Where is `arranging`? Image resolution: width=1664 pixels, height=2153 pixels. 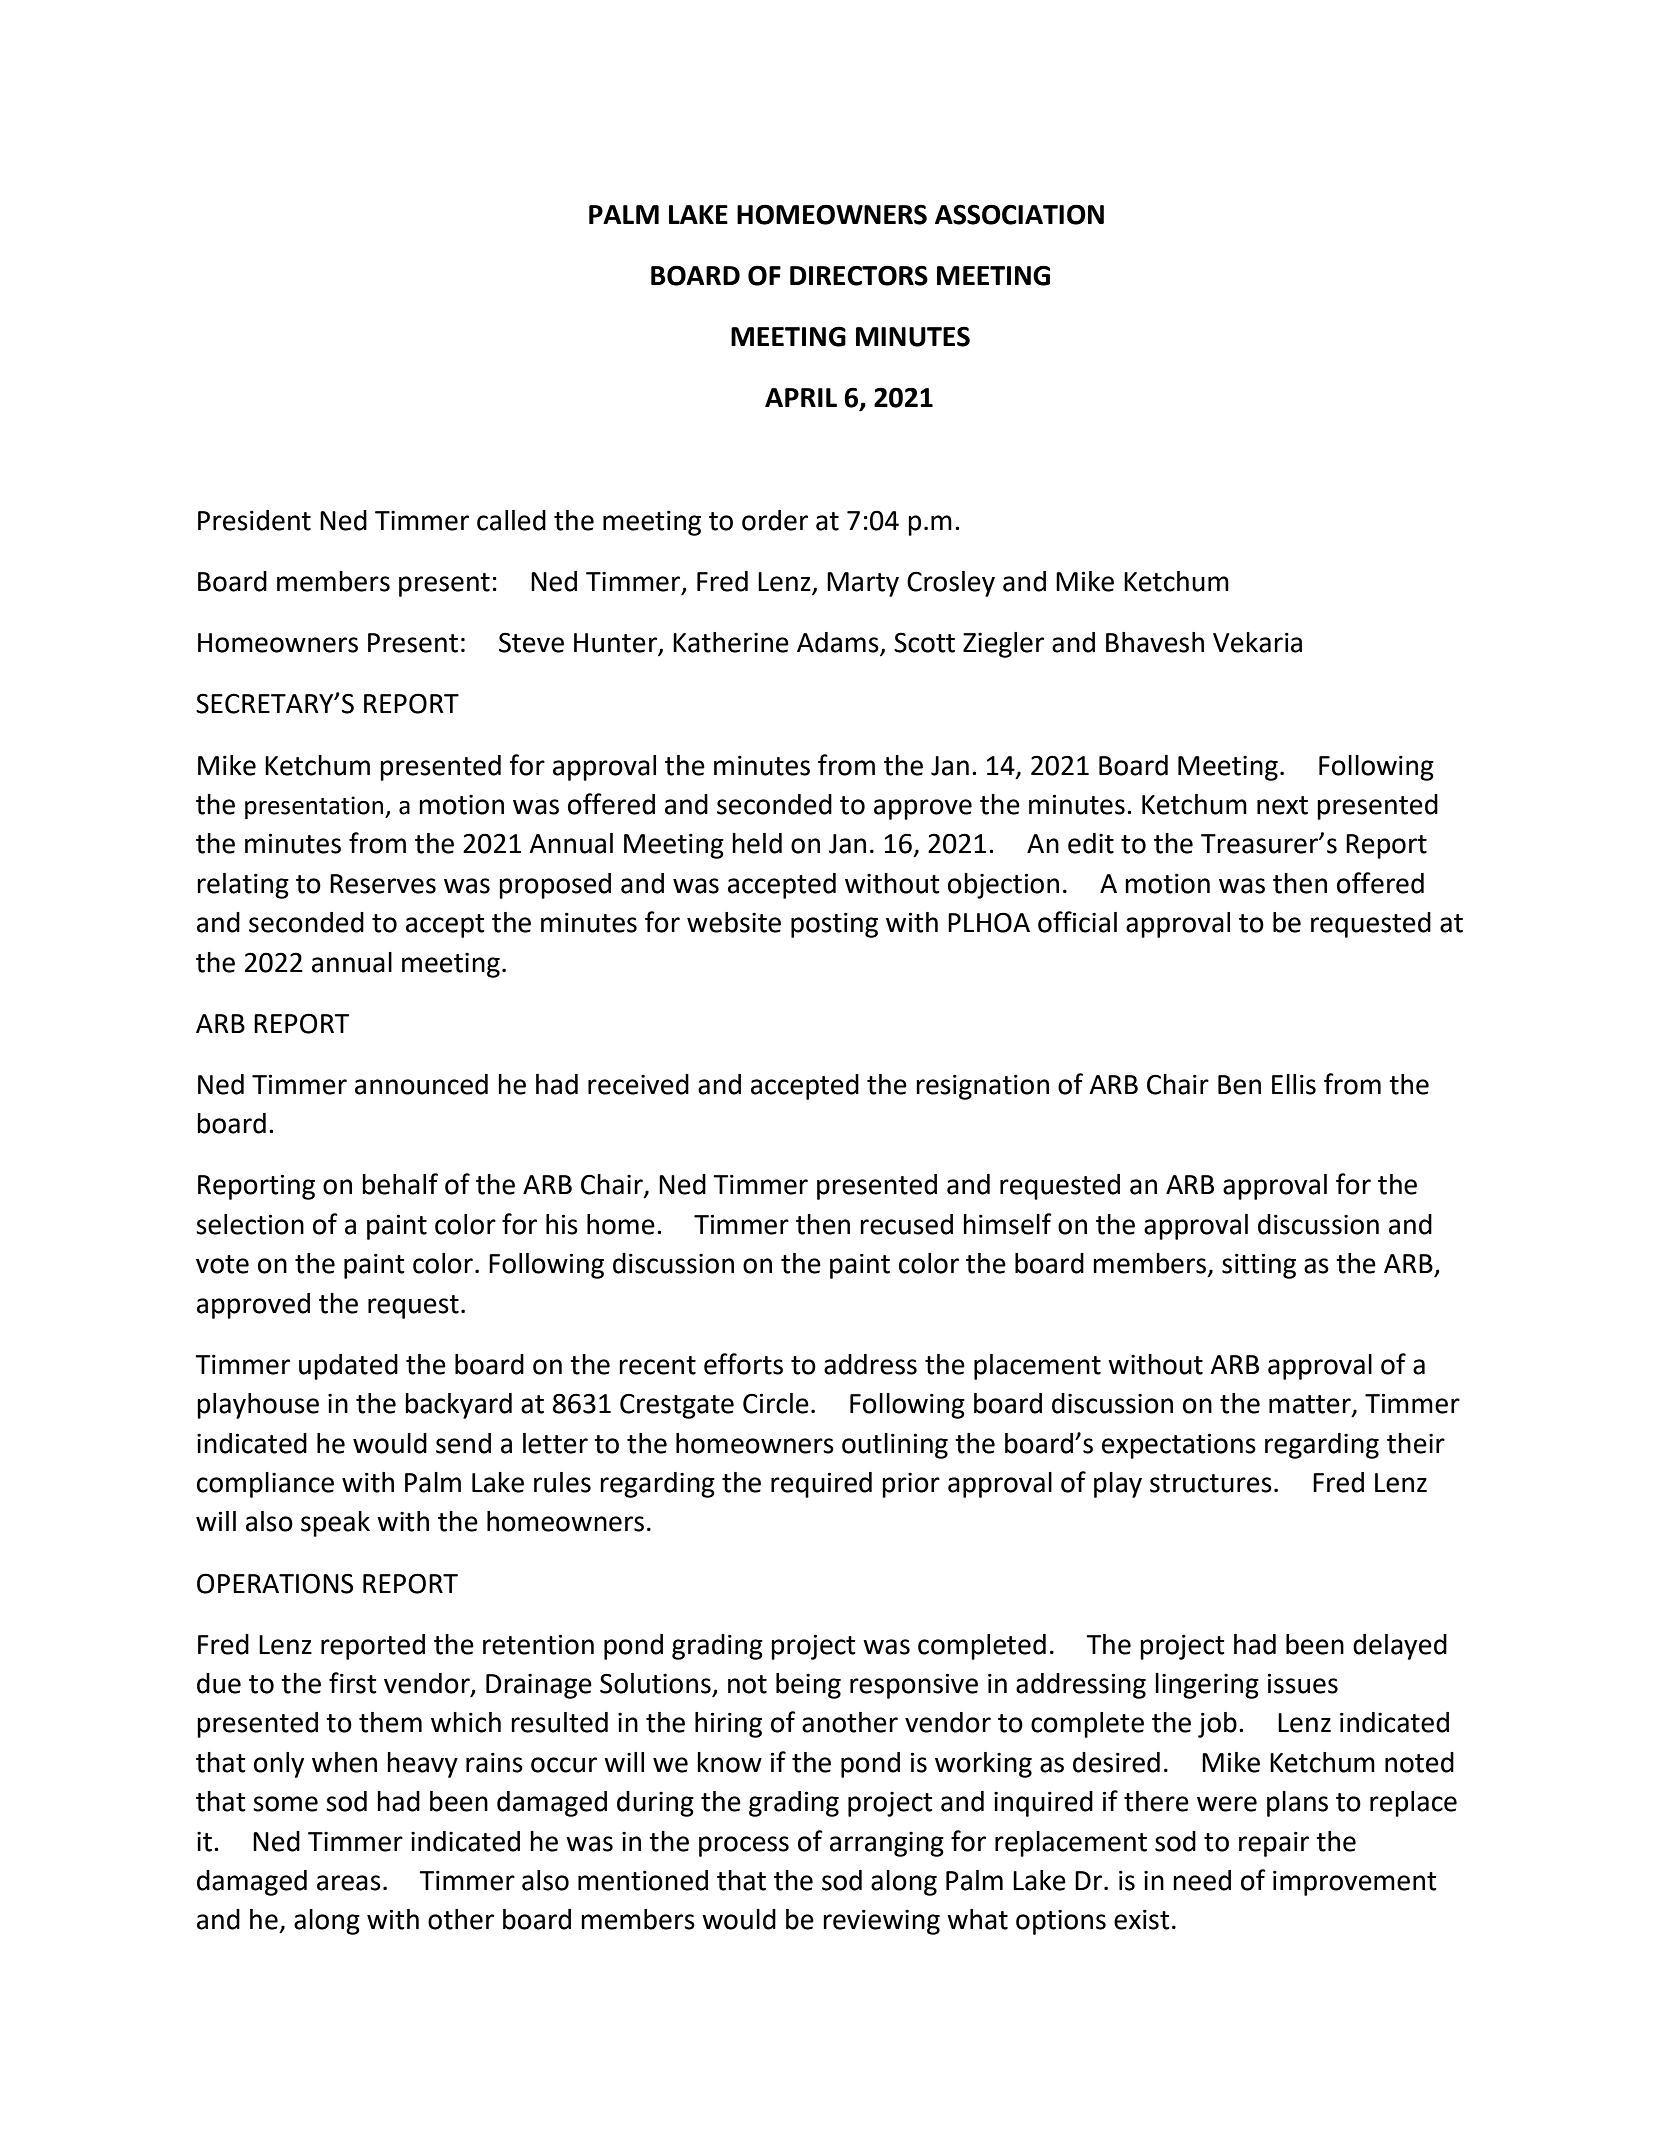 arranging is located at coordinates (887, 1844).
